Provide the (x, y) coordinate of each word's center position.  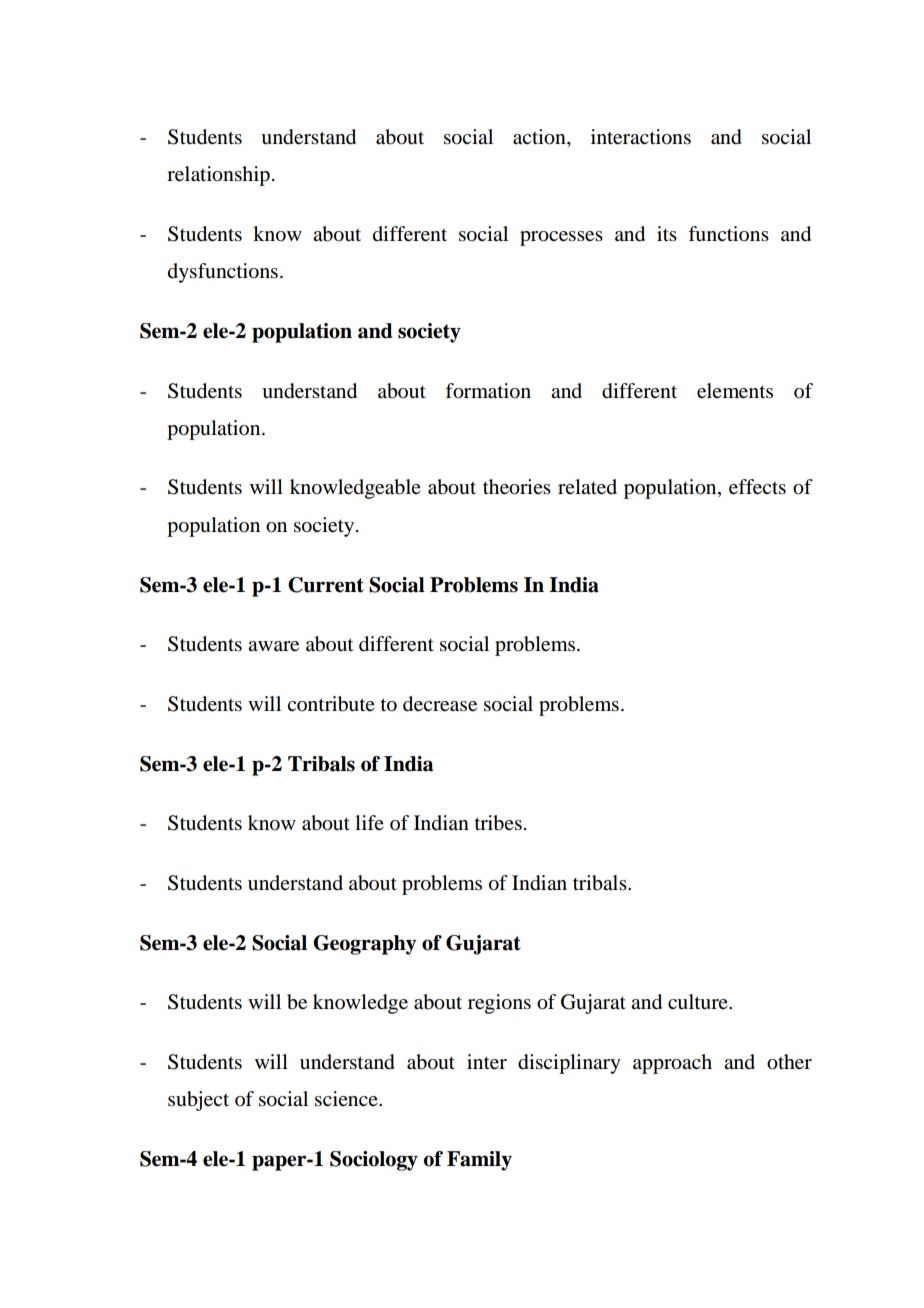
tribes (498, 823)
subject (198, 1101)
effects (757, 487)
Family (479, 1161)
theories (517, 487)
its (667, 233)
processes (561, 238)
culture (699, 1002)
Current (326, 585)
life (369, 822)
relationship (218, 176)
